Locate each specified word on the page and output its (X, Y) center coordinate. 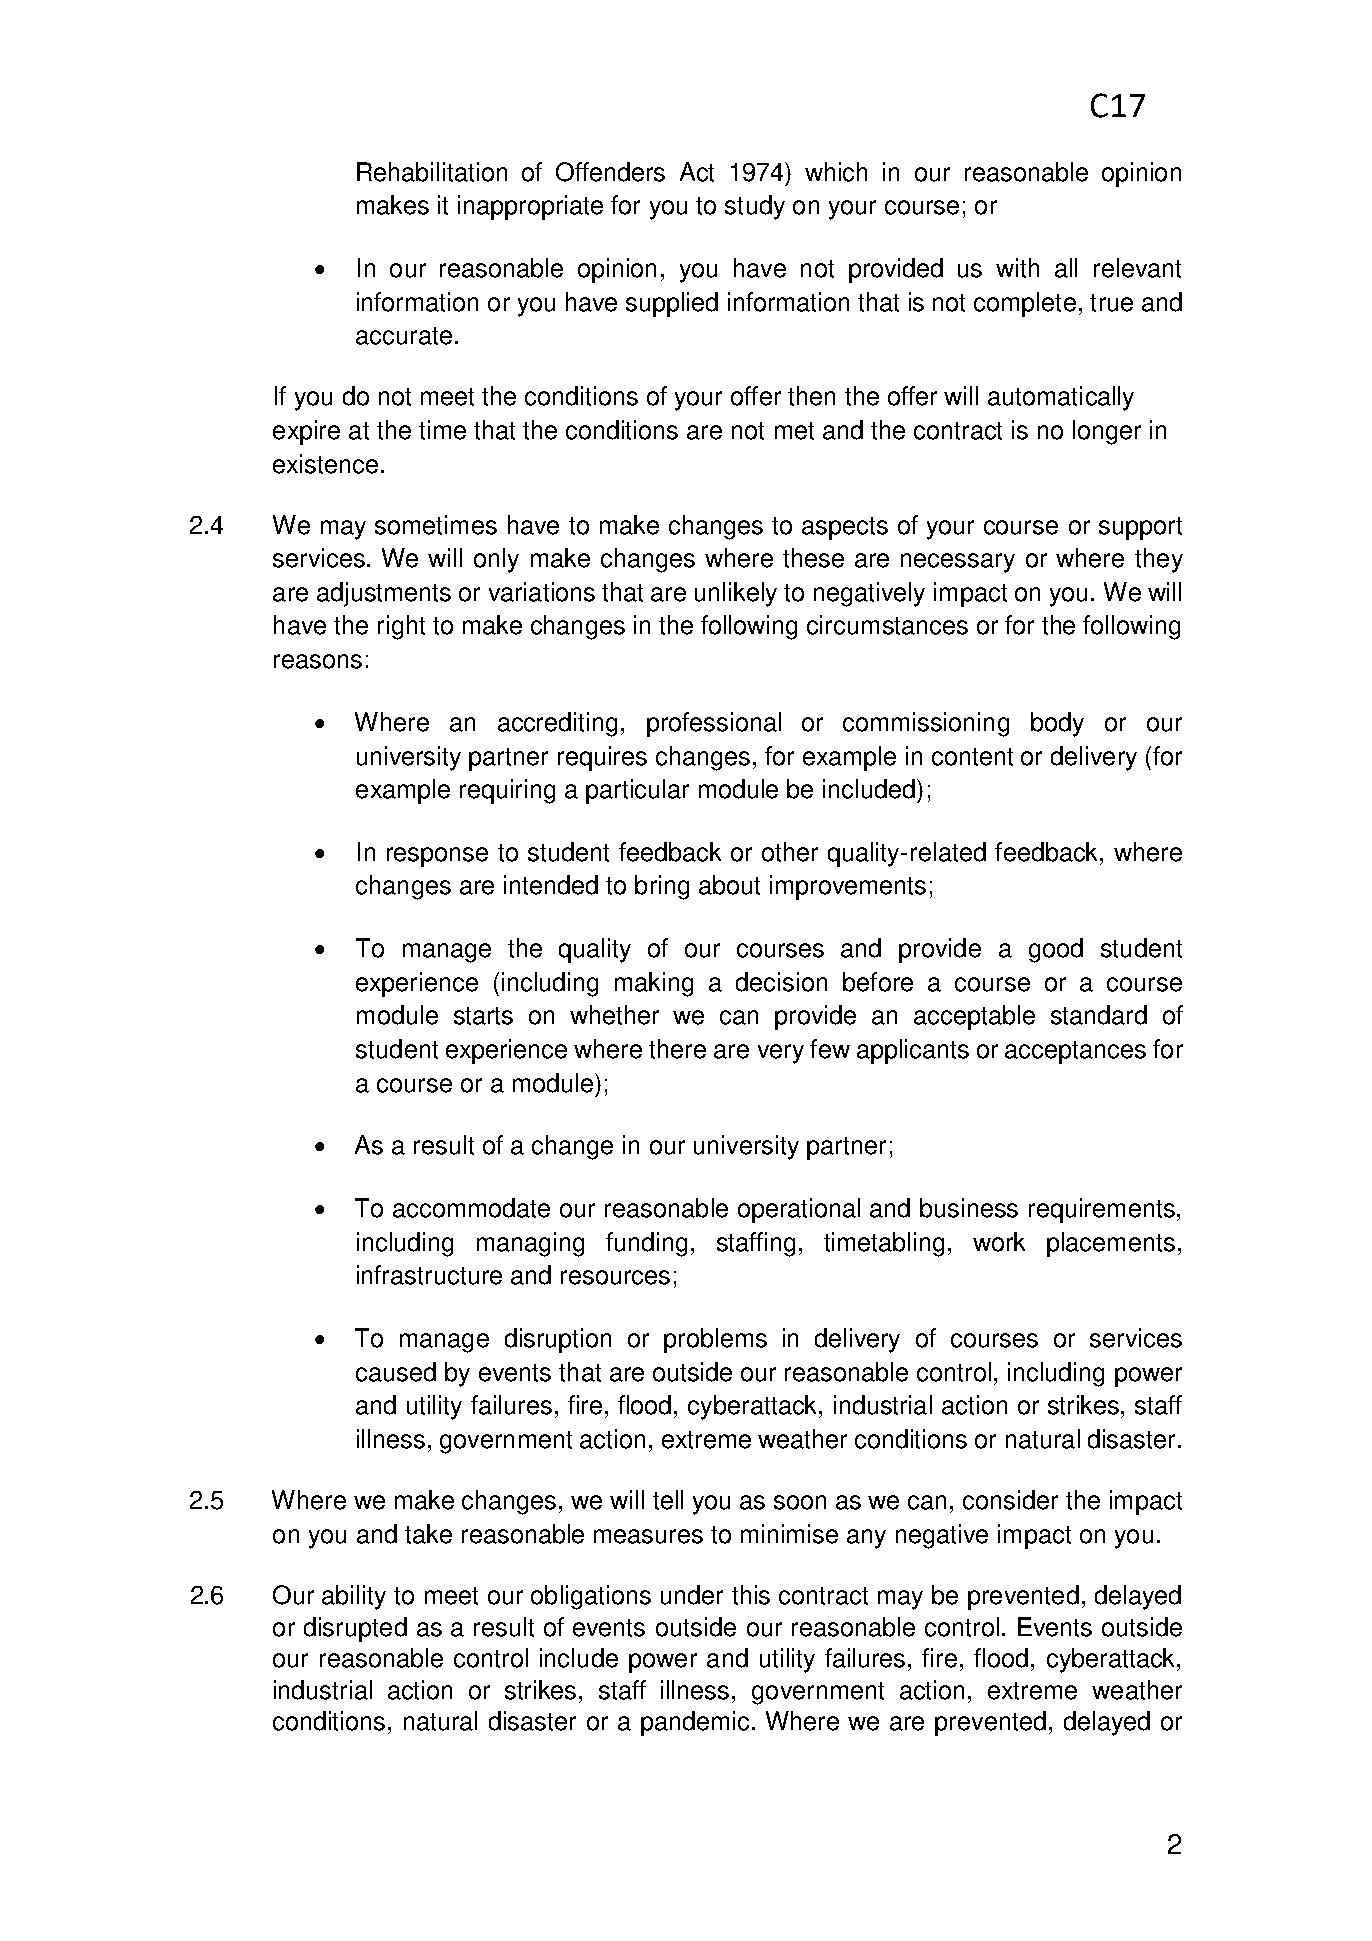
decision (781, 982)
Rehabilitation (432, 172)
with (1017, 268)
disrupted (355, 1629)
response (437, 857)
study (755, 207)
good (1056, 950)
